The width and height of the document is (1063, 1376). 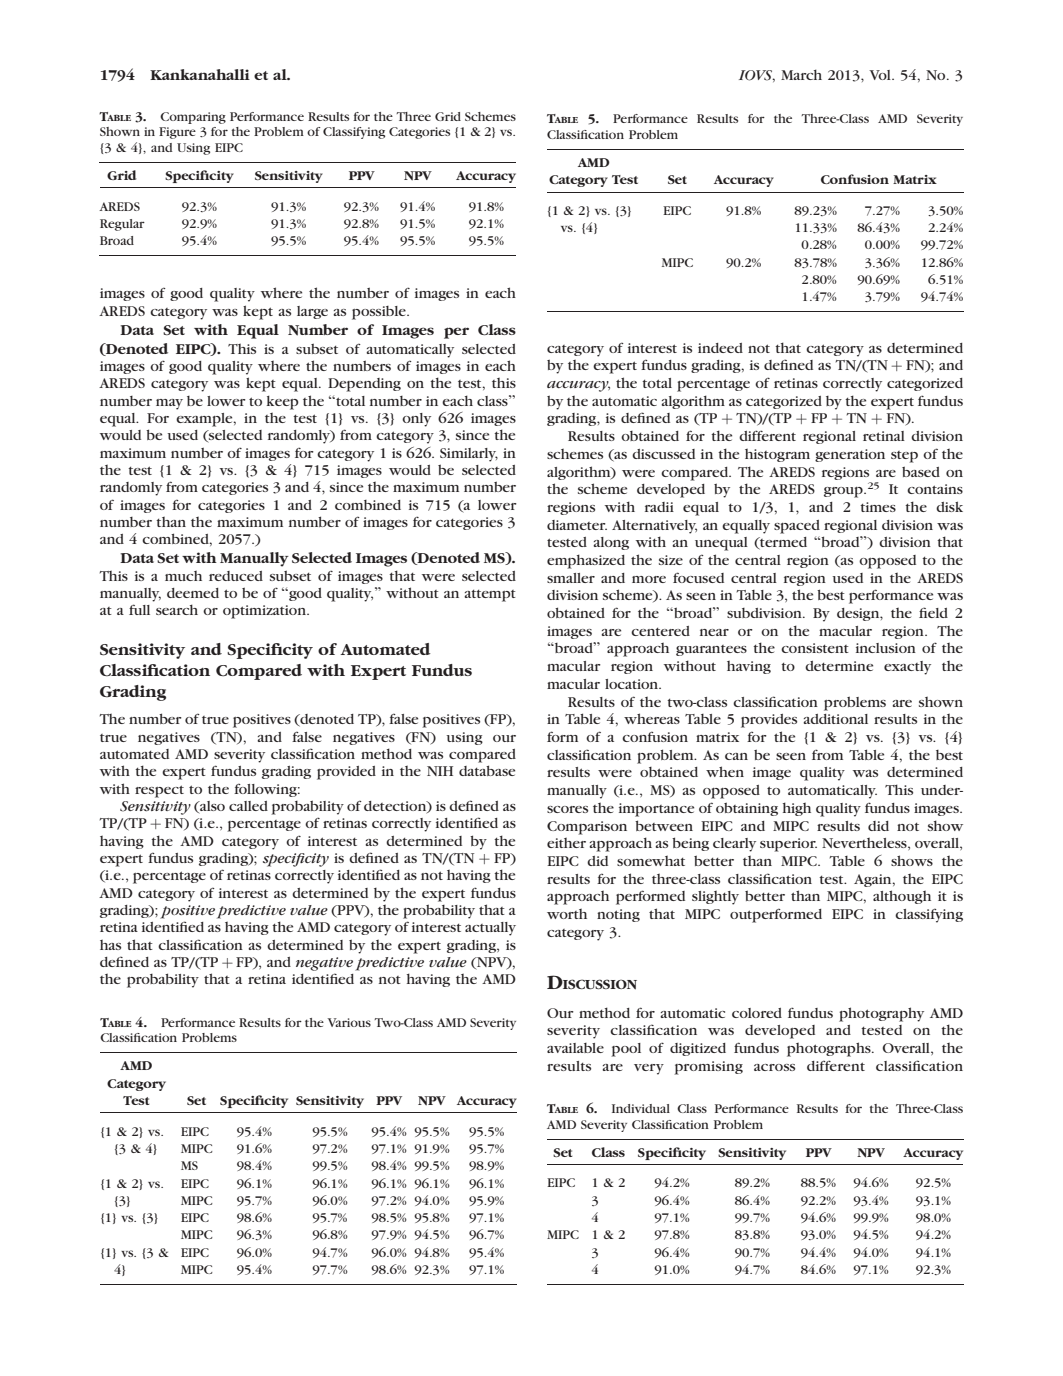 What do you see at coordinates (881, 75) in the document?
I see `Vol` at bounding box center [881, 75].
